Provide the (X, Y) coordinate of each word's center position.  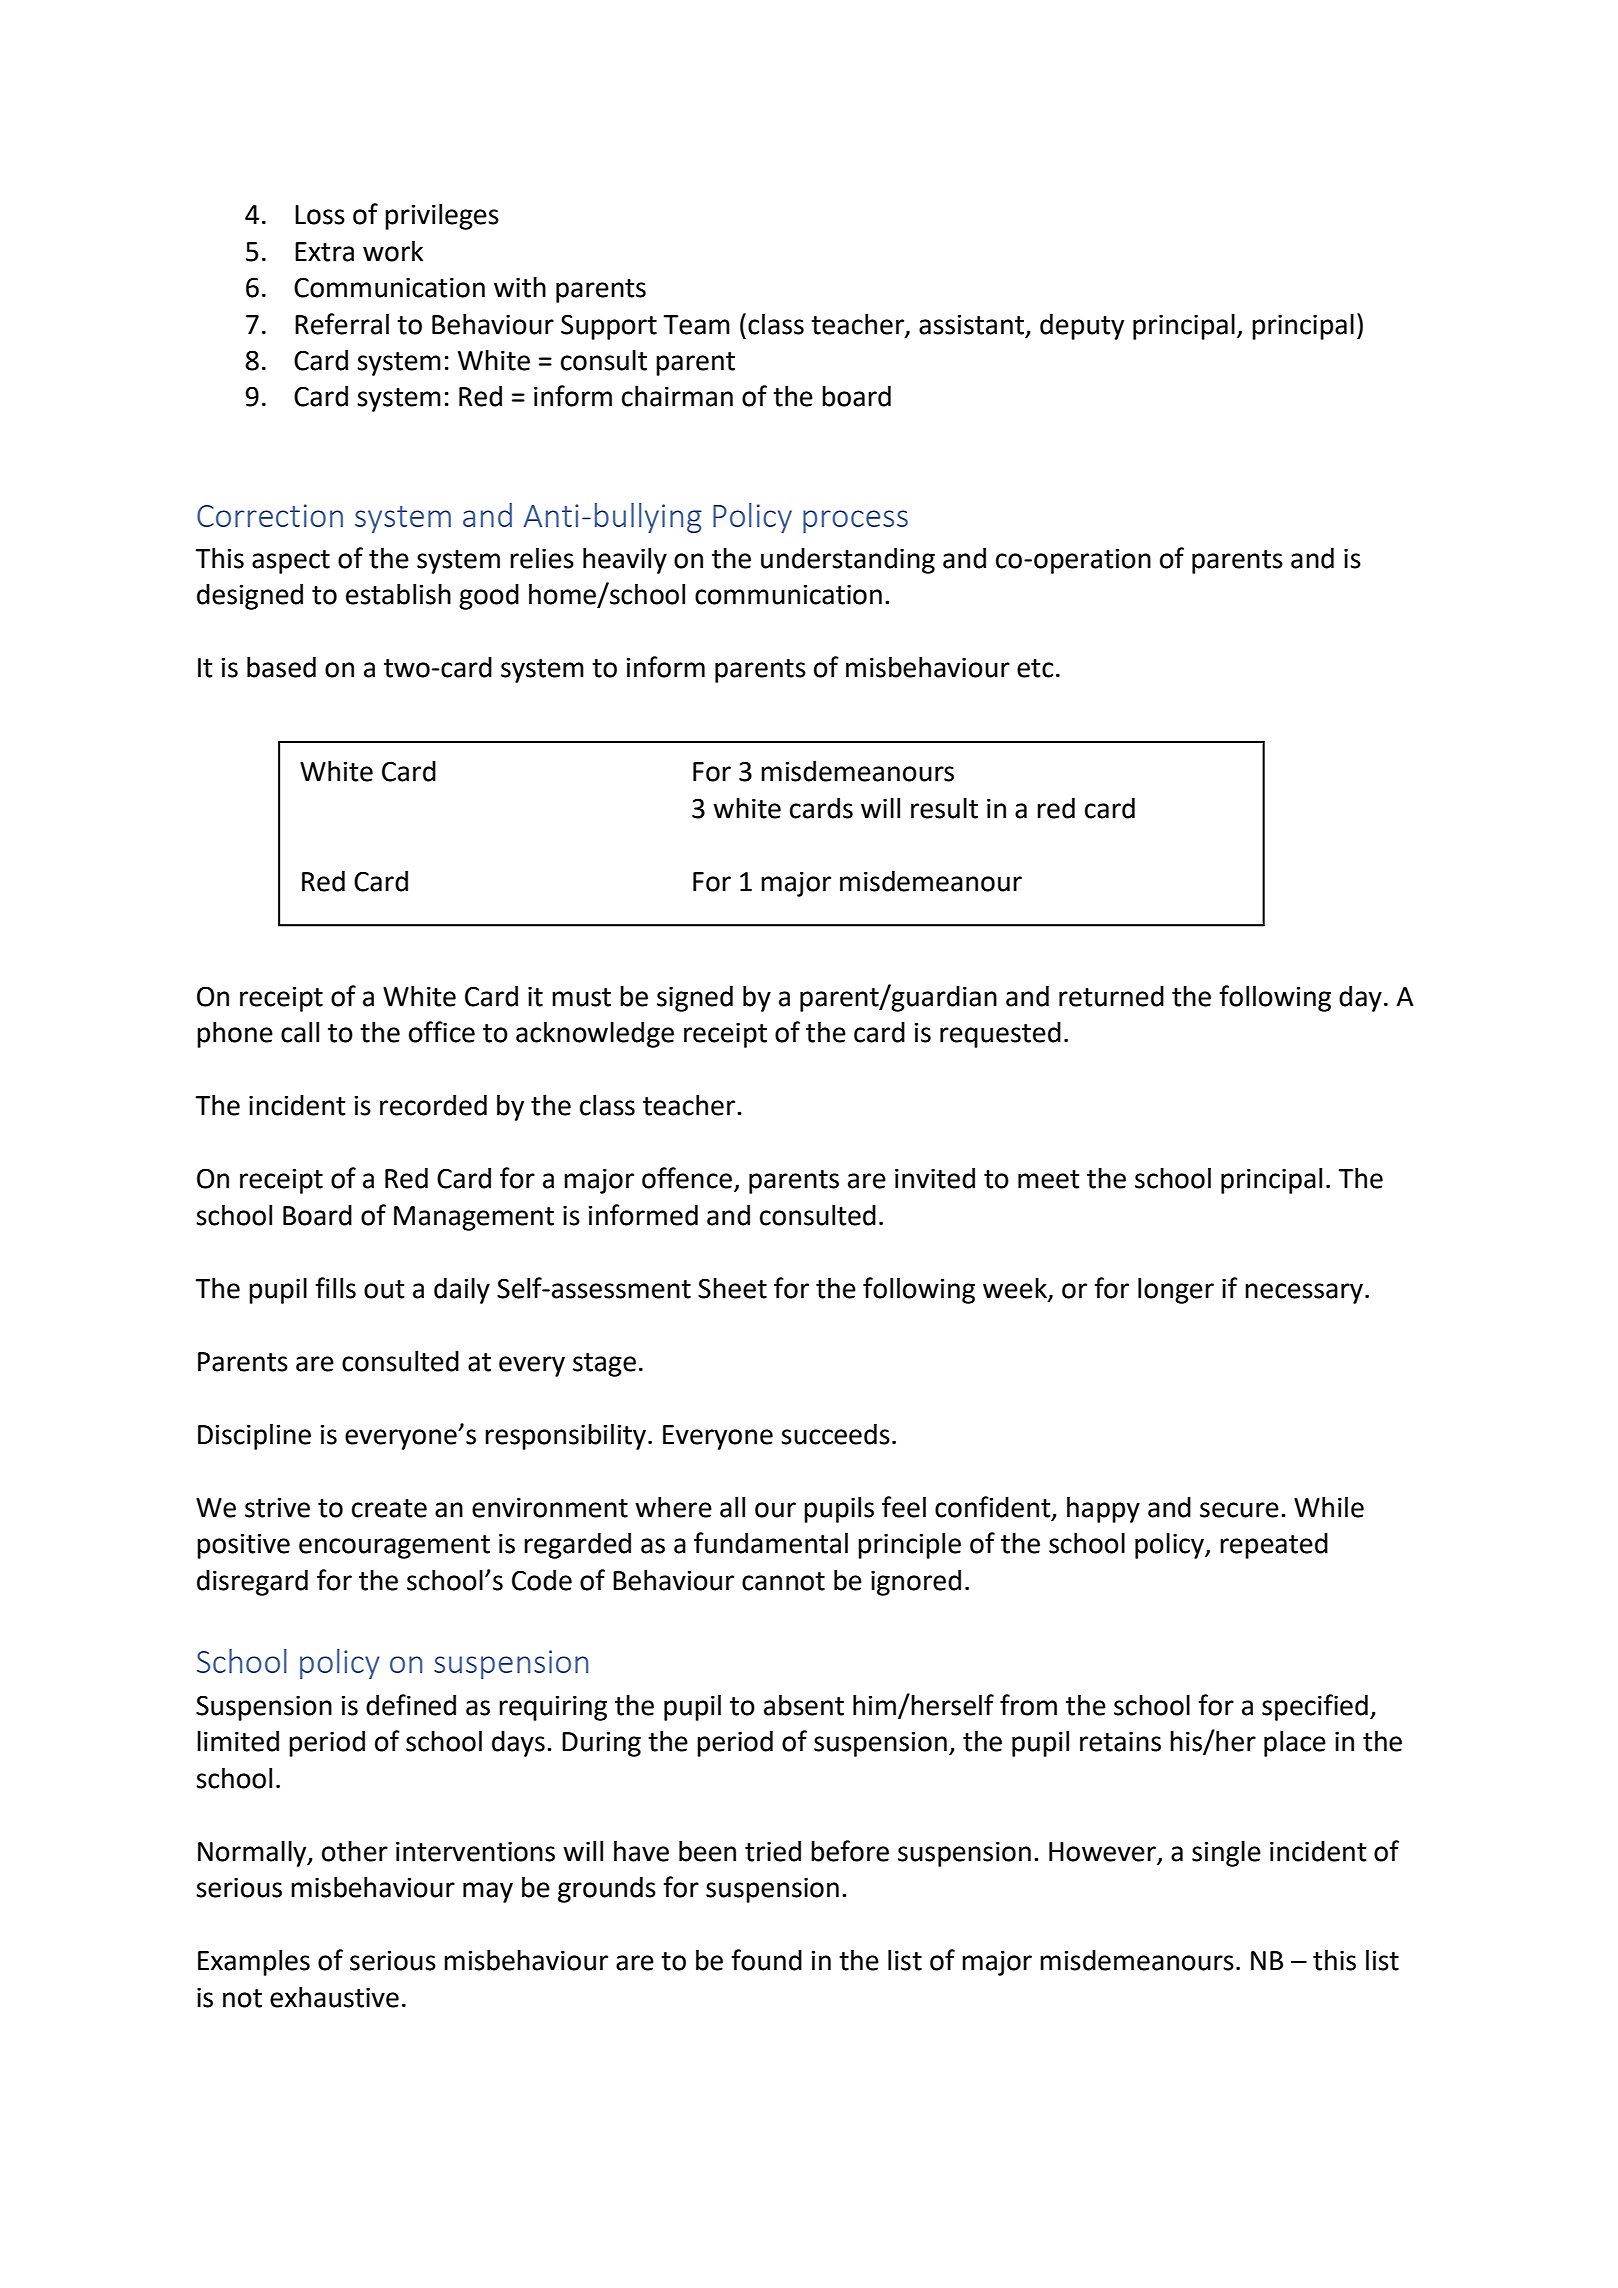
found (766, 1960)
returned (1111, 996)
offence (687, 1178)
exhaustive (334, 1997)
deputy (1082, 327)
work (393, 251)
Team (696, 325)
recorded (433, 1105)
